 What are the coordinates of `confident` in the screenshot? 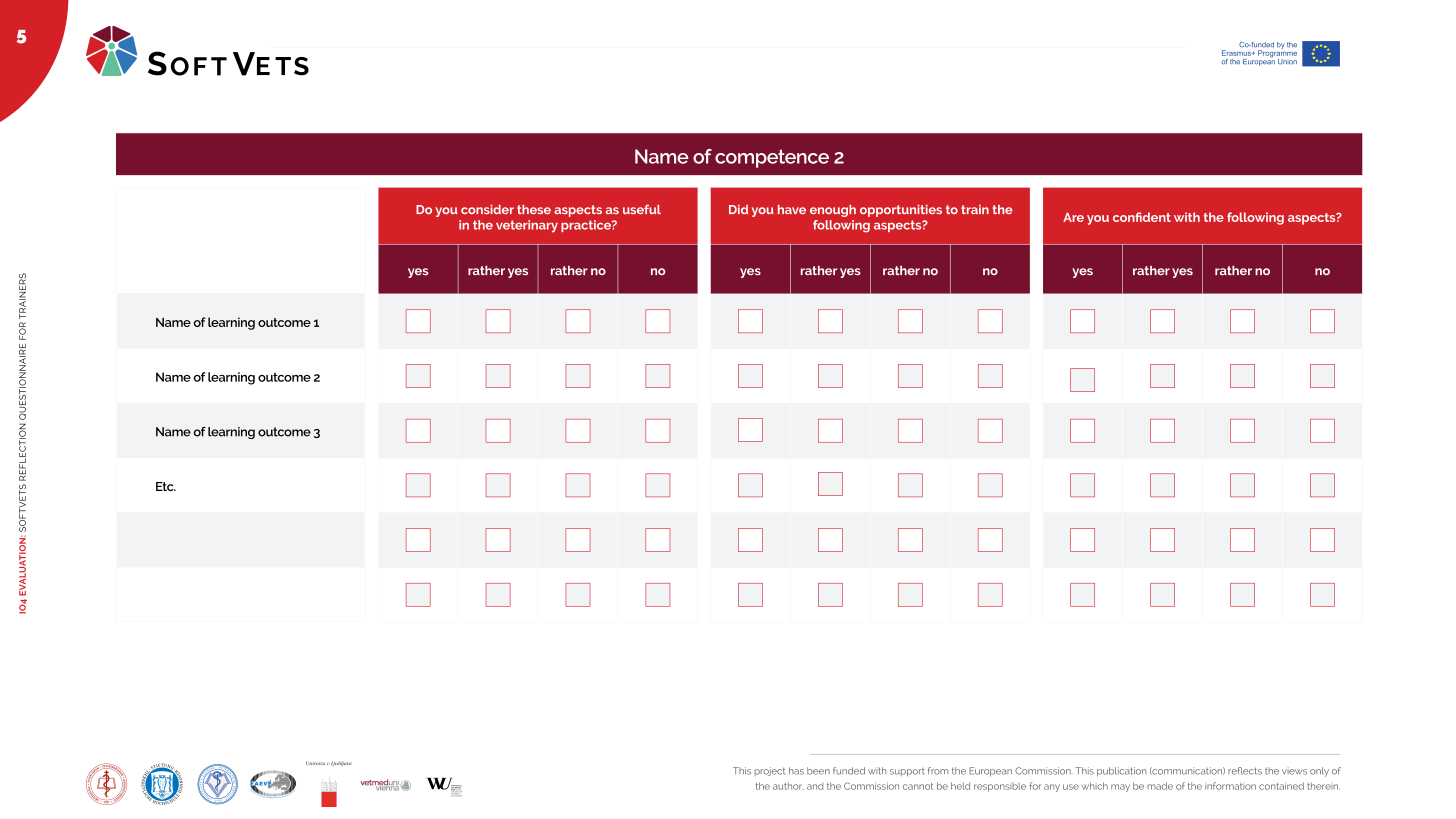 It's located at (1142, 217).
